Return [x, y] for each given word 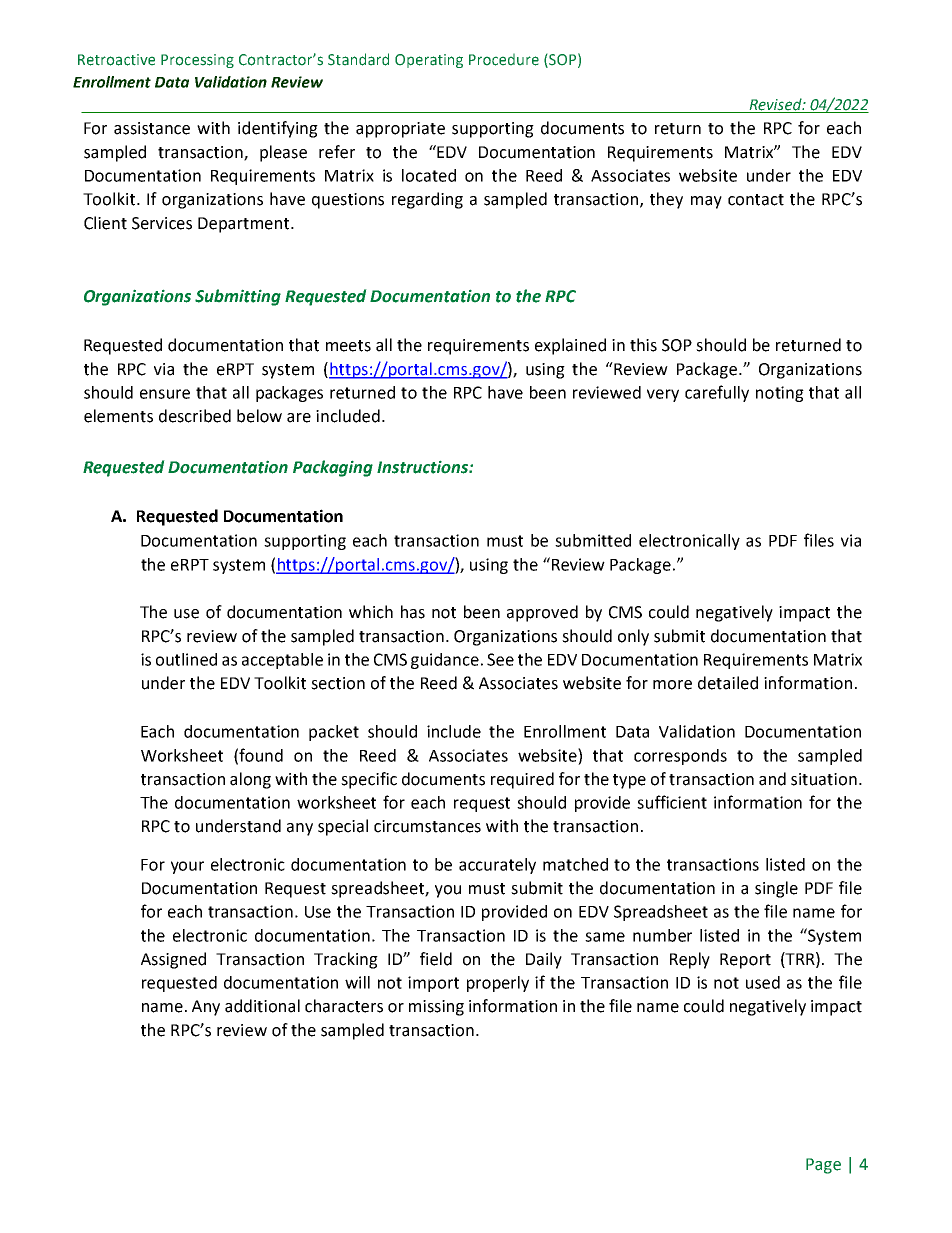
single [776, 889]
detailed [728, 683]
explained [570, 346]
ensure [165, 394]
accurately [497, 866]
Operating [429, 61]
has [413, 612]
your [187, 867]
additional [262, 1006]
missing [436, 1008]
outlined [186, 659]
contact [756, 200]
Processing [197, 61]
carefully [717, 393]
